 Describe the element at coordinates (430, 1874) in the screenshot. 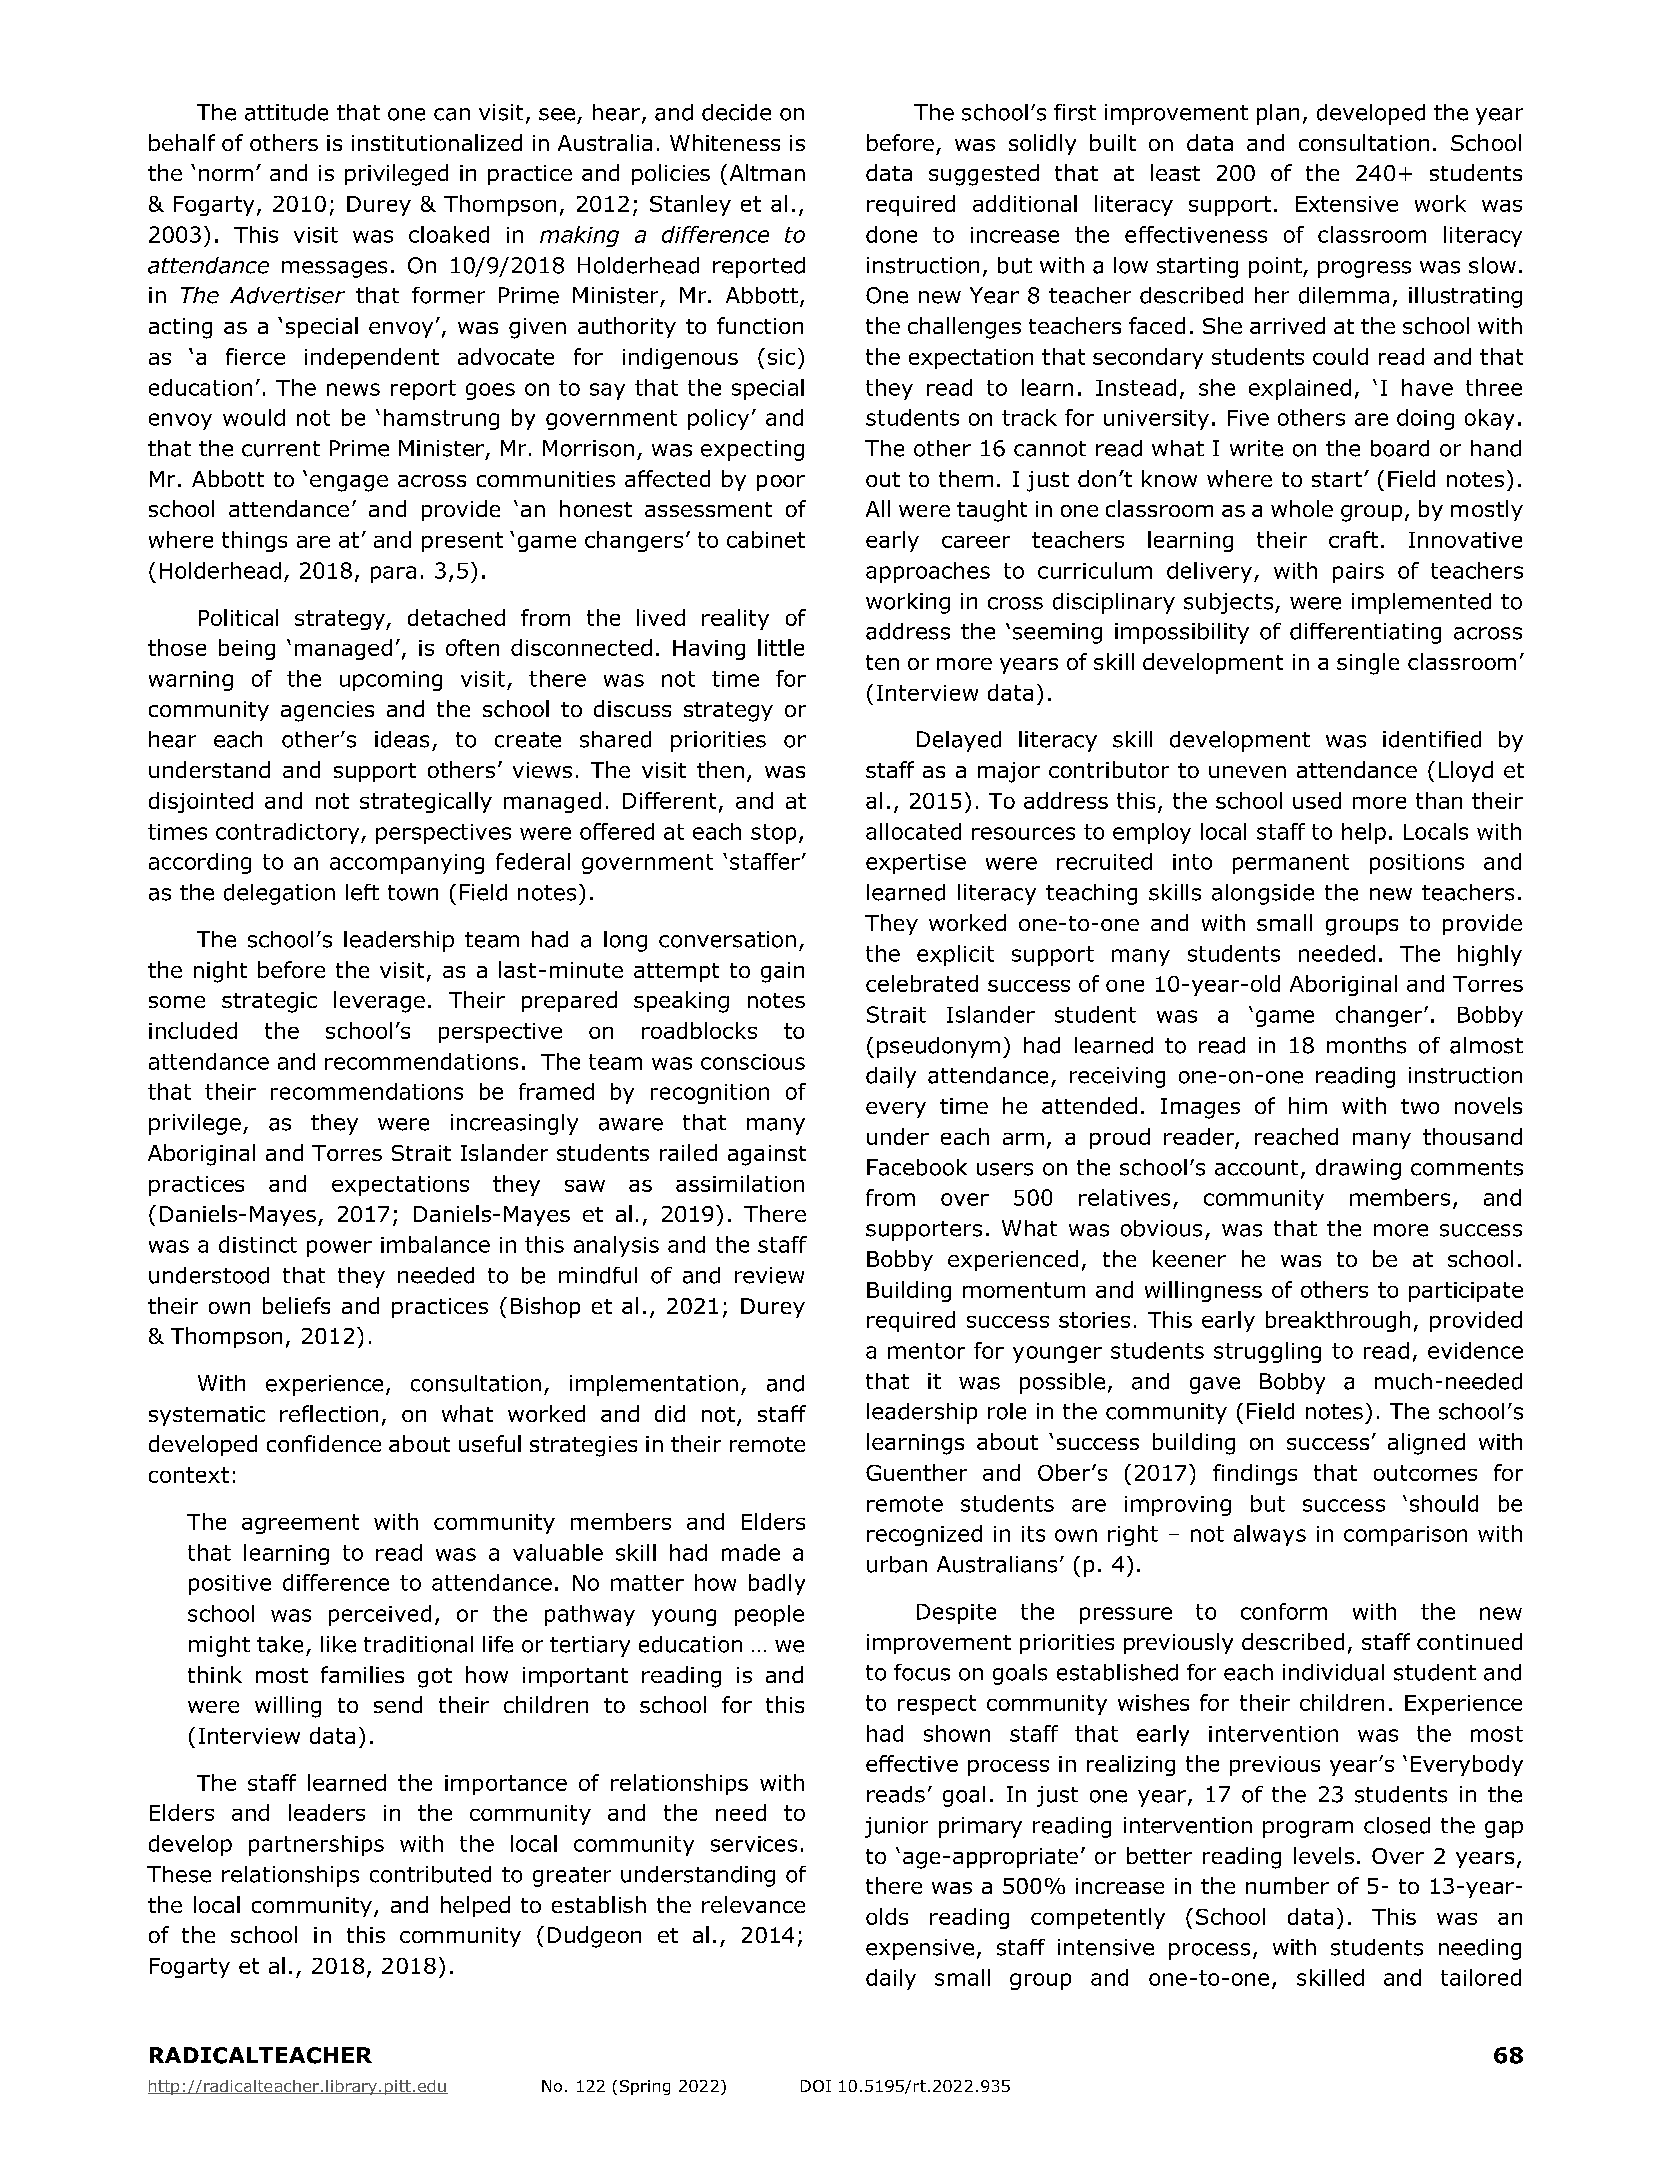

I see `contributed` at that location.
